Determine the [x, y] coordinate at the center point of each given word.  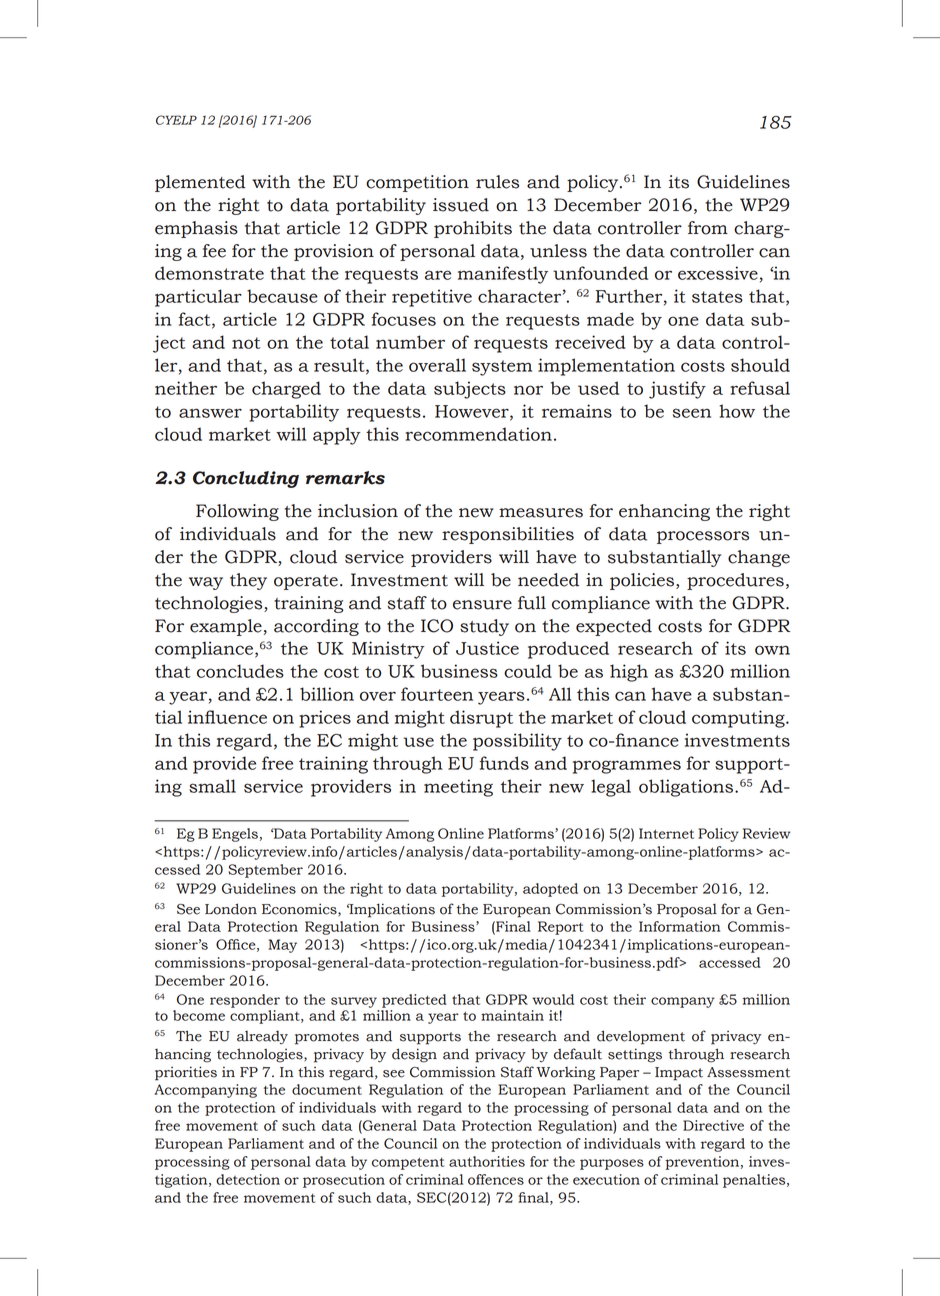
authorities [487, 1161]
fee [214, 251]
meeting [458, 788]
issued [461, 205]
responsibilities [508, 535]
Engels [235, 835]
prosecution [344, 1181]
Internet [666, 833]
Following [237, 512]
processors [703, 537]
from [708, 228]
